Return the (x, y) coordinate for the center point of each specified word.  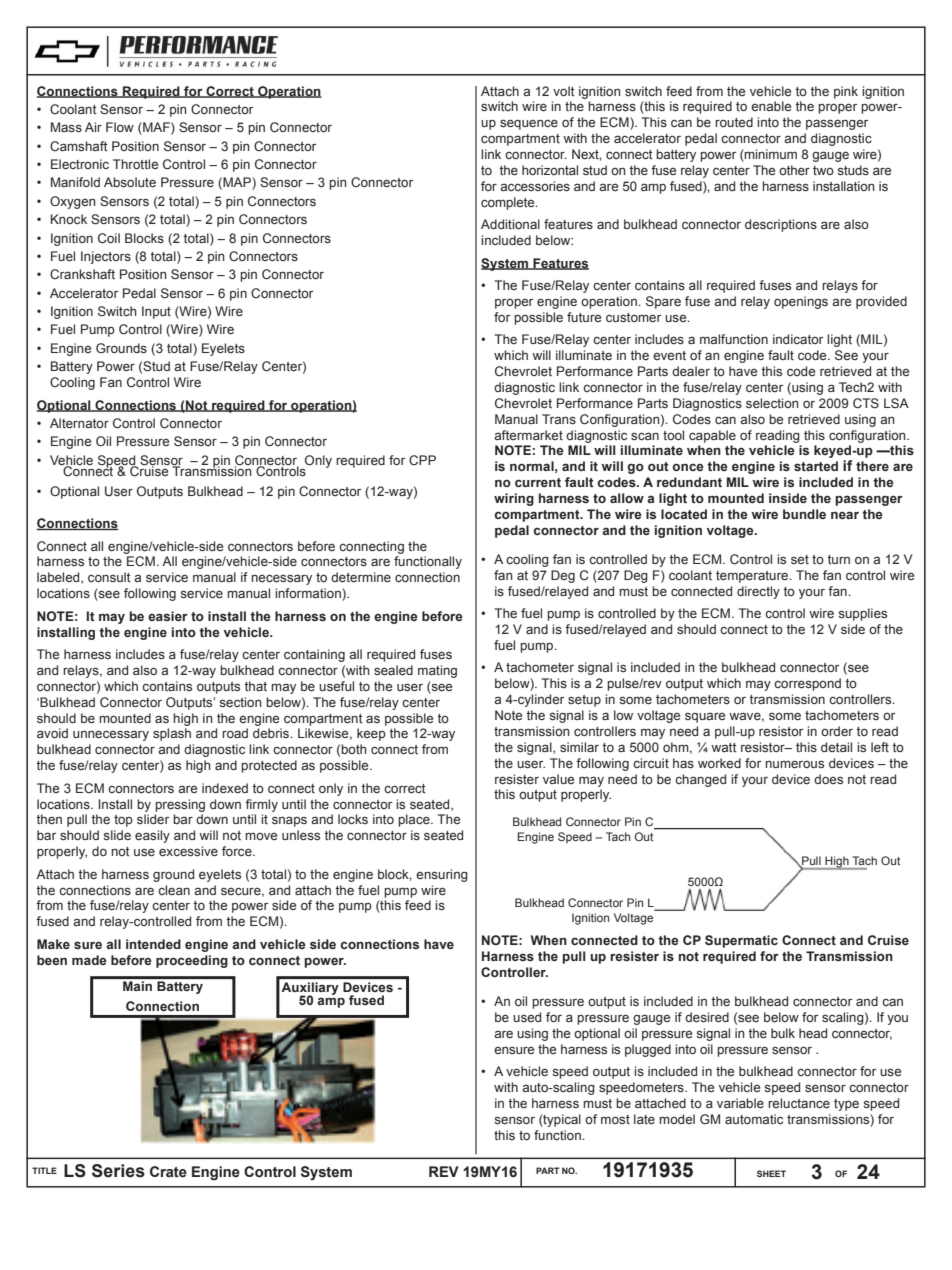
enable (771, 106)
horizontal (550, 170)
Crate (168, 1172)
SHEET (771, 1173)
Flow (120, 127)
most (615, 1119)
